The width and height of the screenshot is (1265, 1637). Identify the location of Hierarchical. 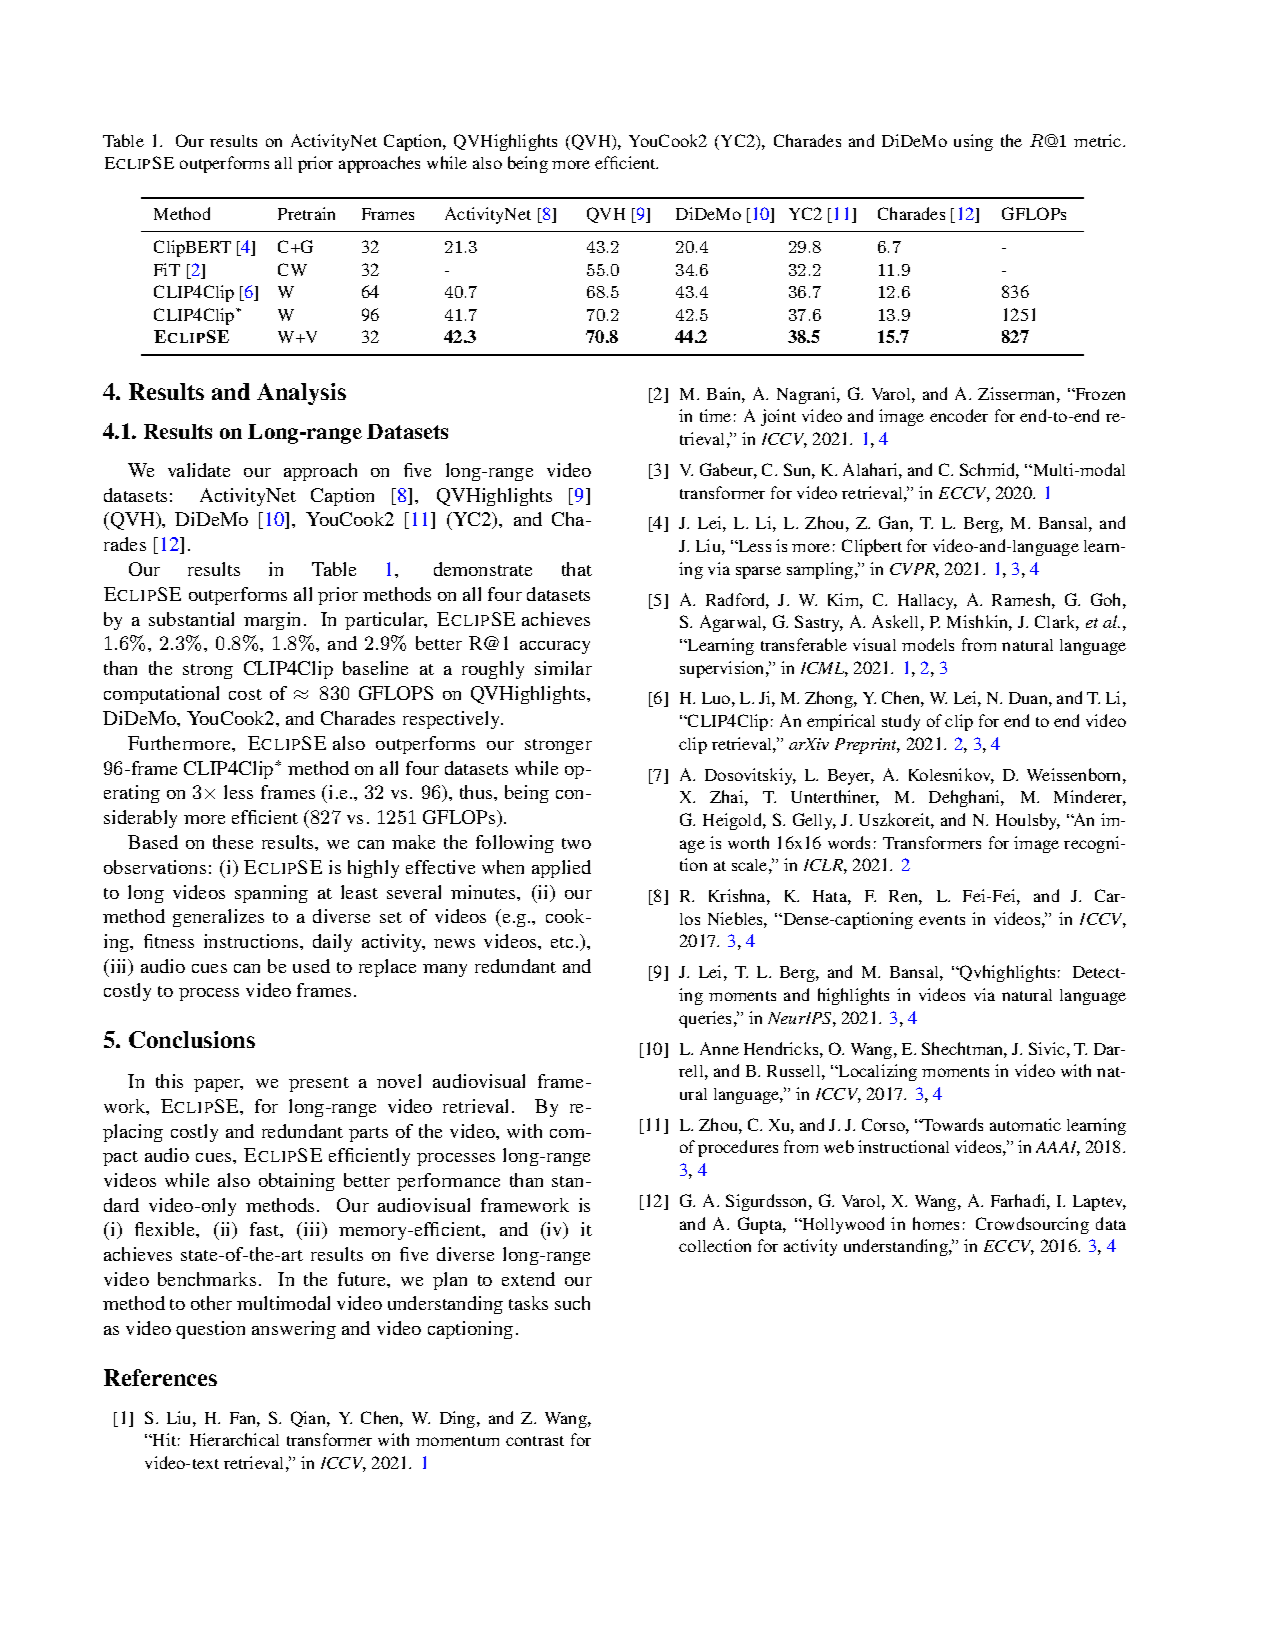
(234, 1439).
